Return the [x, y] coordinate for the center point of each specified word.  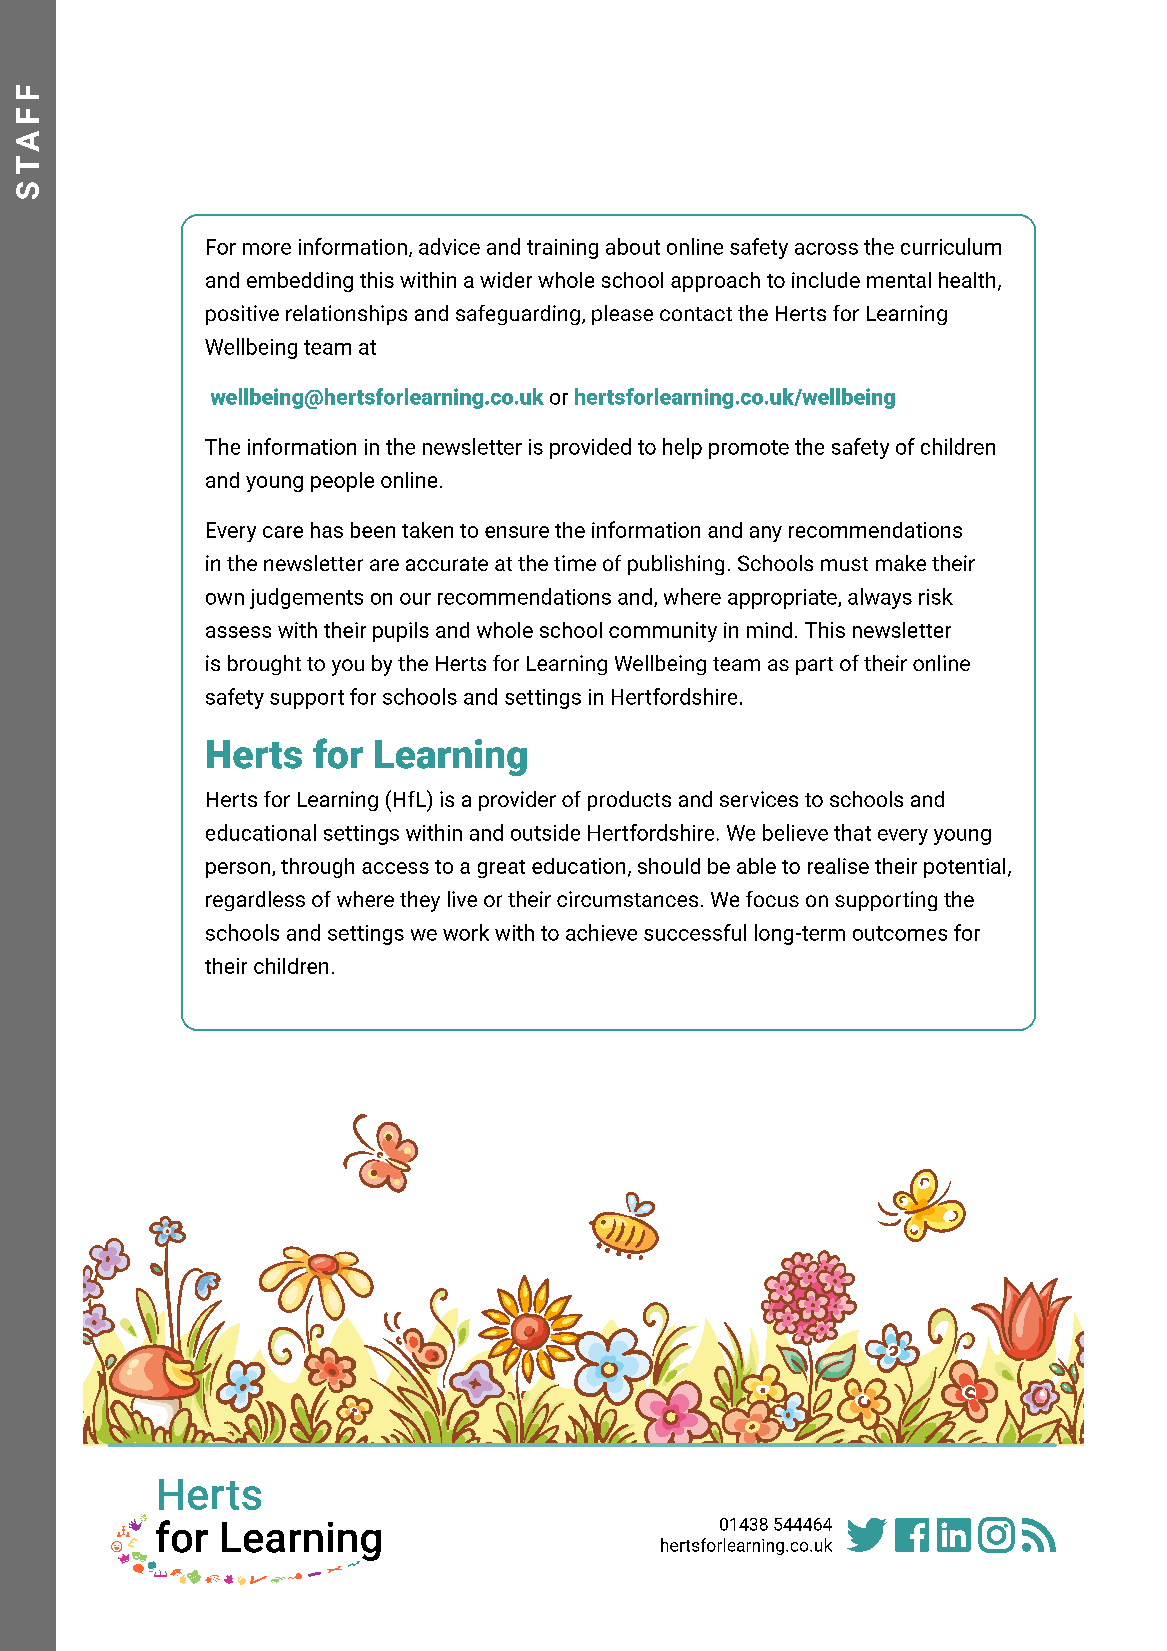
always [880, 598]
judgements [306, 598]
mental [899, 280]
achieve [601, 932]
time [575, 563]
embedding [300, 282]
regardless [255, 901]
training [562, 249]
